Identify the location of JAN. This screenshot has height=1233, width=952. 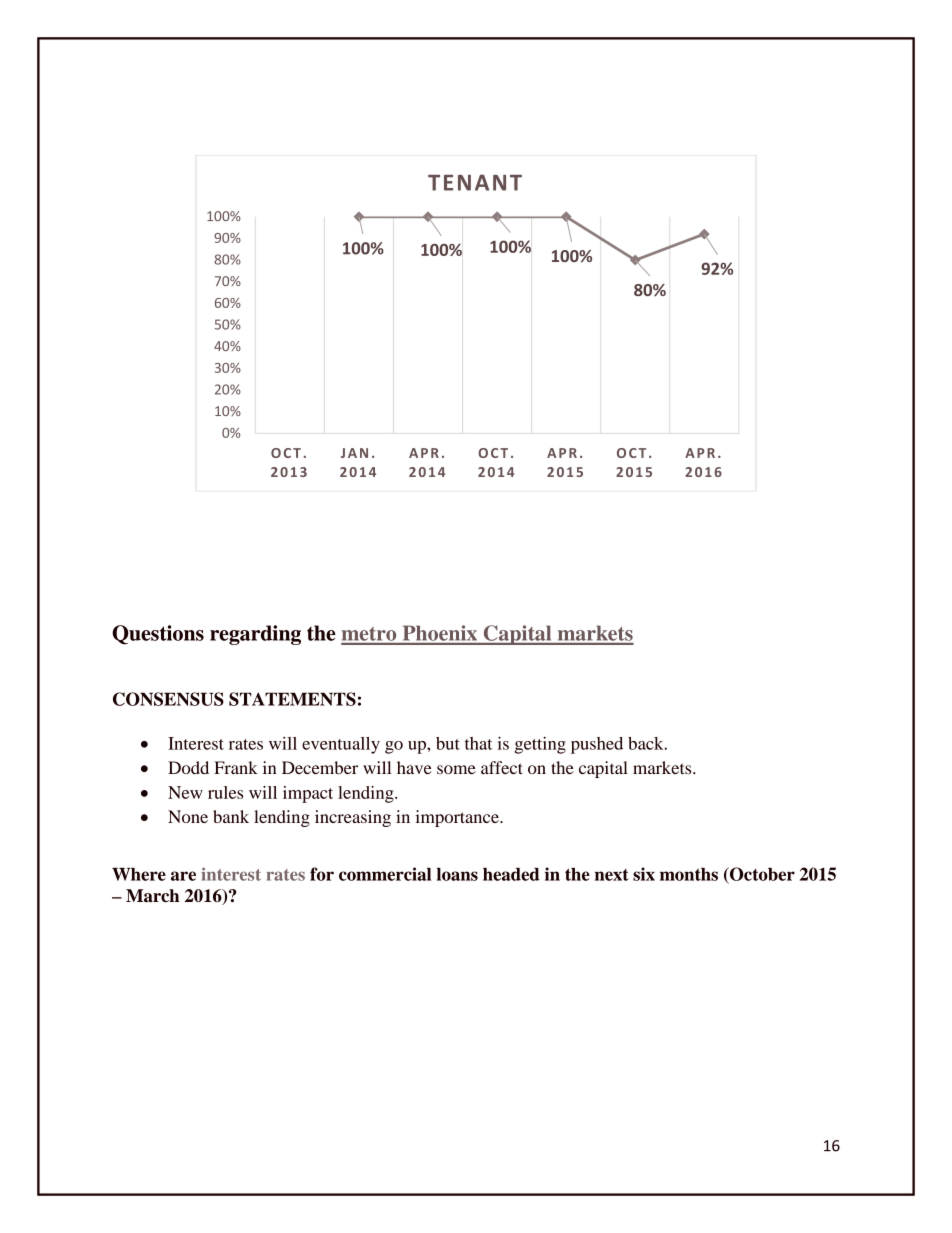
(354, 453).
